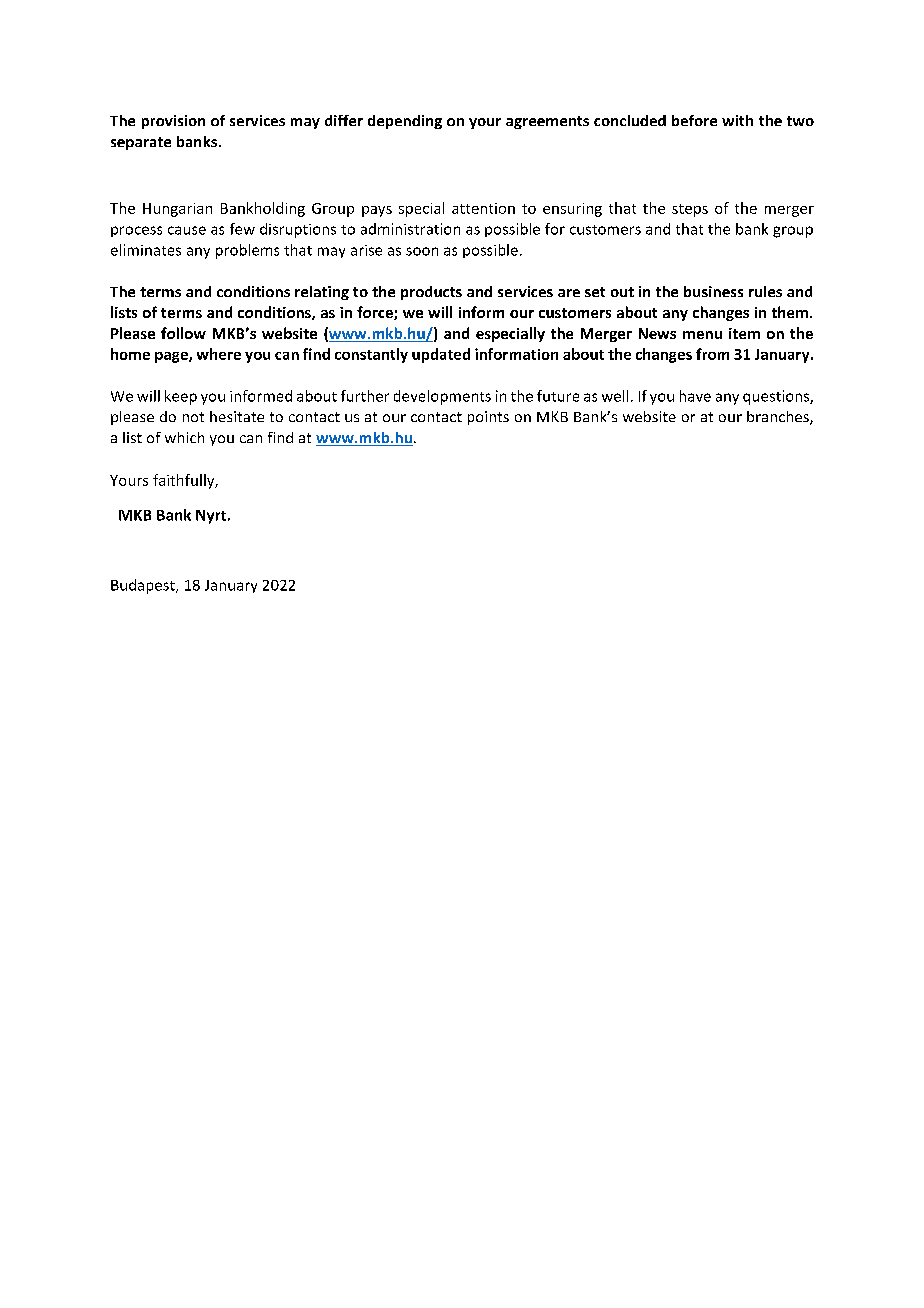 The width and height of the screenshot is (924, 1308). I want to click on with, so click(737, 120).
